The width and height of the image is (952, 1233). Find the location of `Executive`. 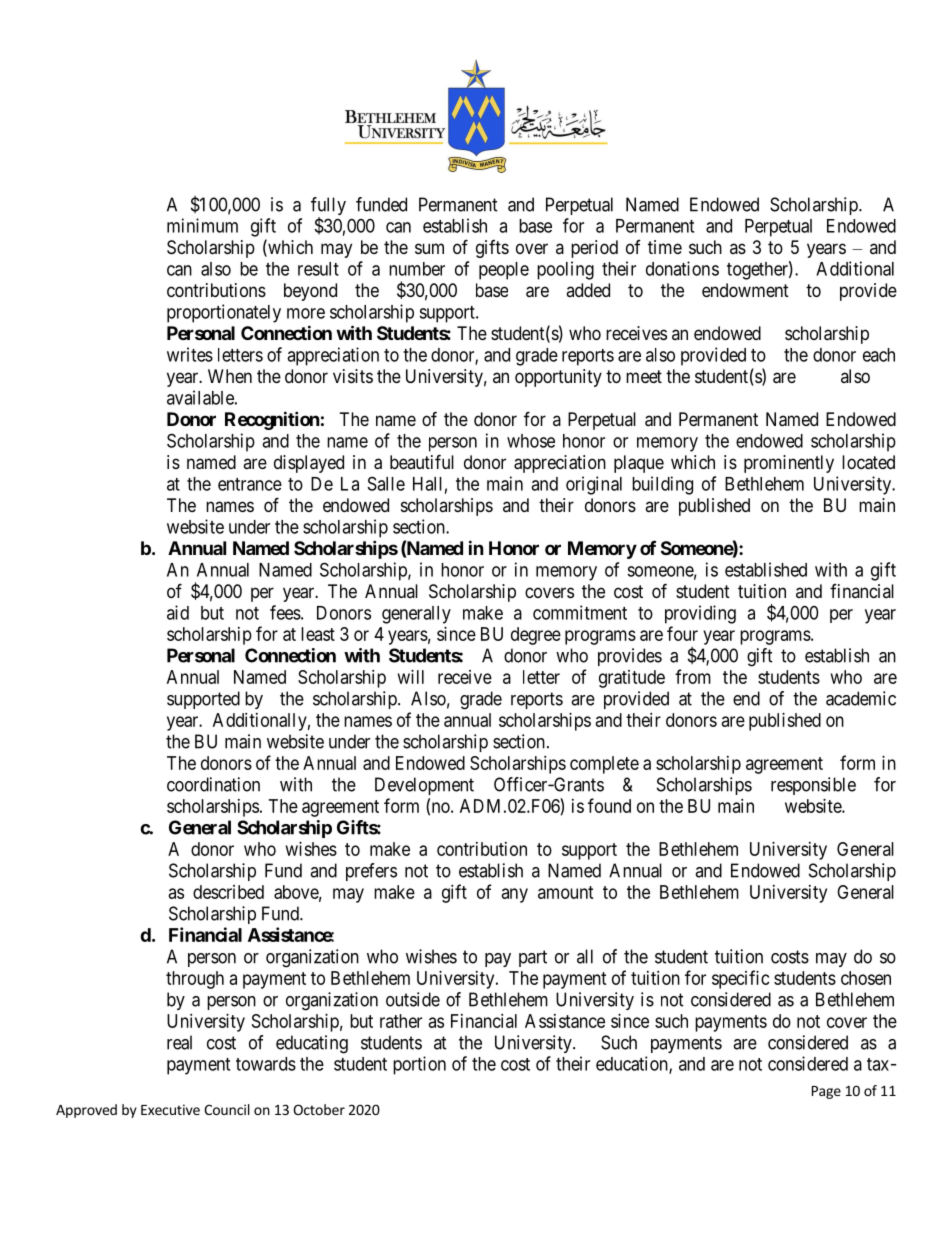

Executive is located at coordinates (170, 1109).
